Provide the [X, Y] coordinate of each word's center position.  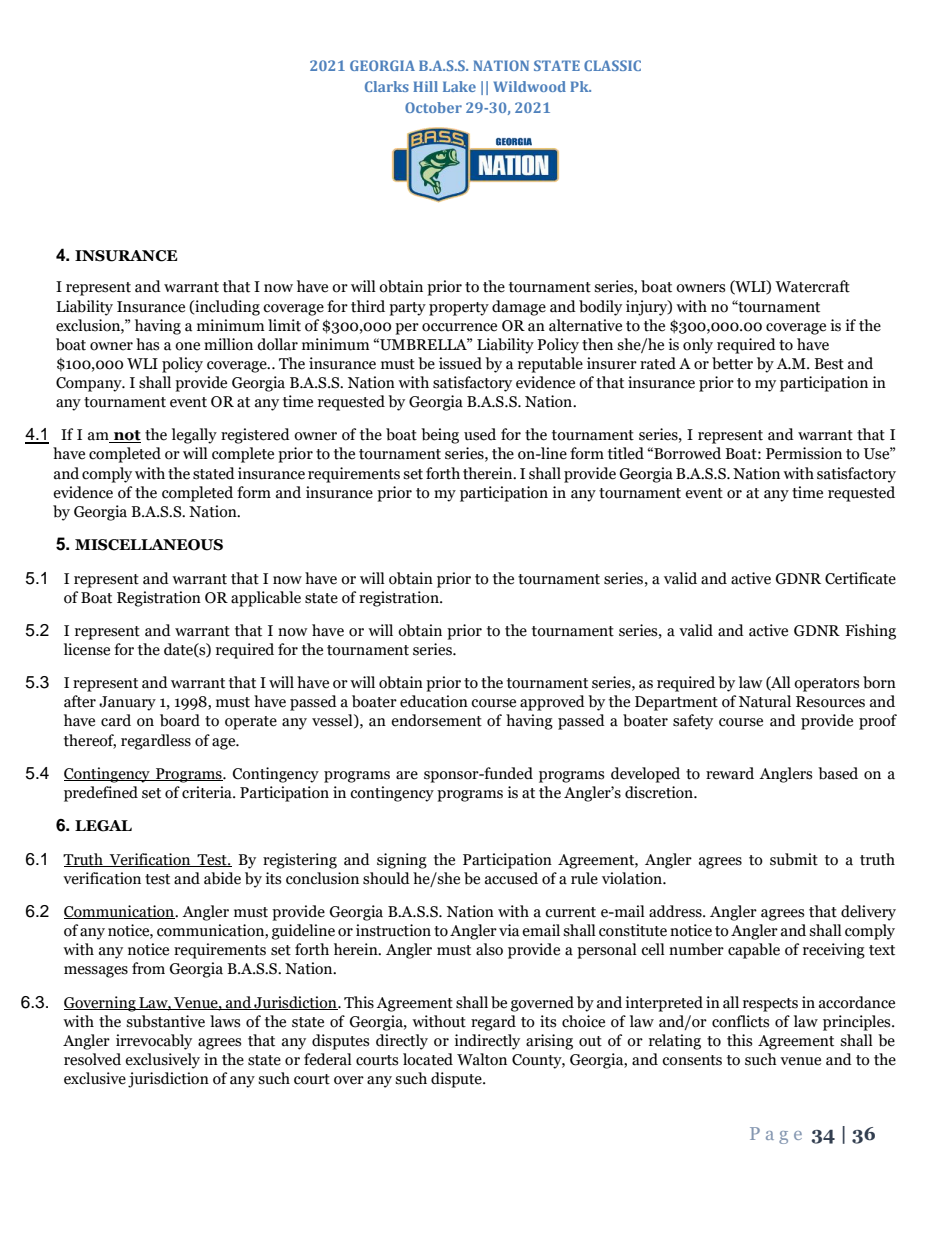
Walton [482, 1059]
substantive [165, 1021]
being [440, 436]
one [187, 346]
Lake [459, 86]
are [407, 775]
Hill [425, 86]
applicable [266, 599]
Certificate [860, 578]
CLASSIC [612, 65]
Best [829, 364]
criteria [208, 792]
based [838, 773]
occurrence [459, 327]
